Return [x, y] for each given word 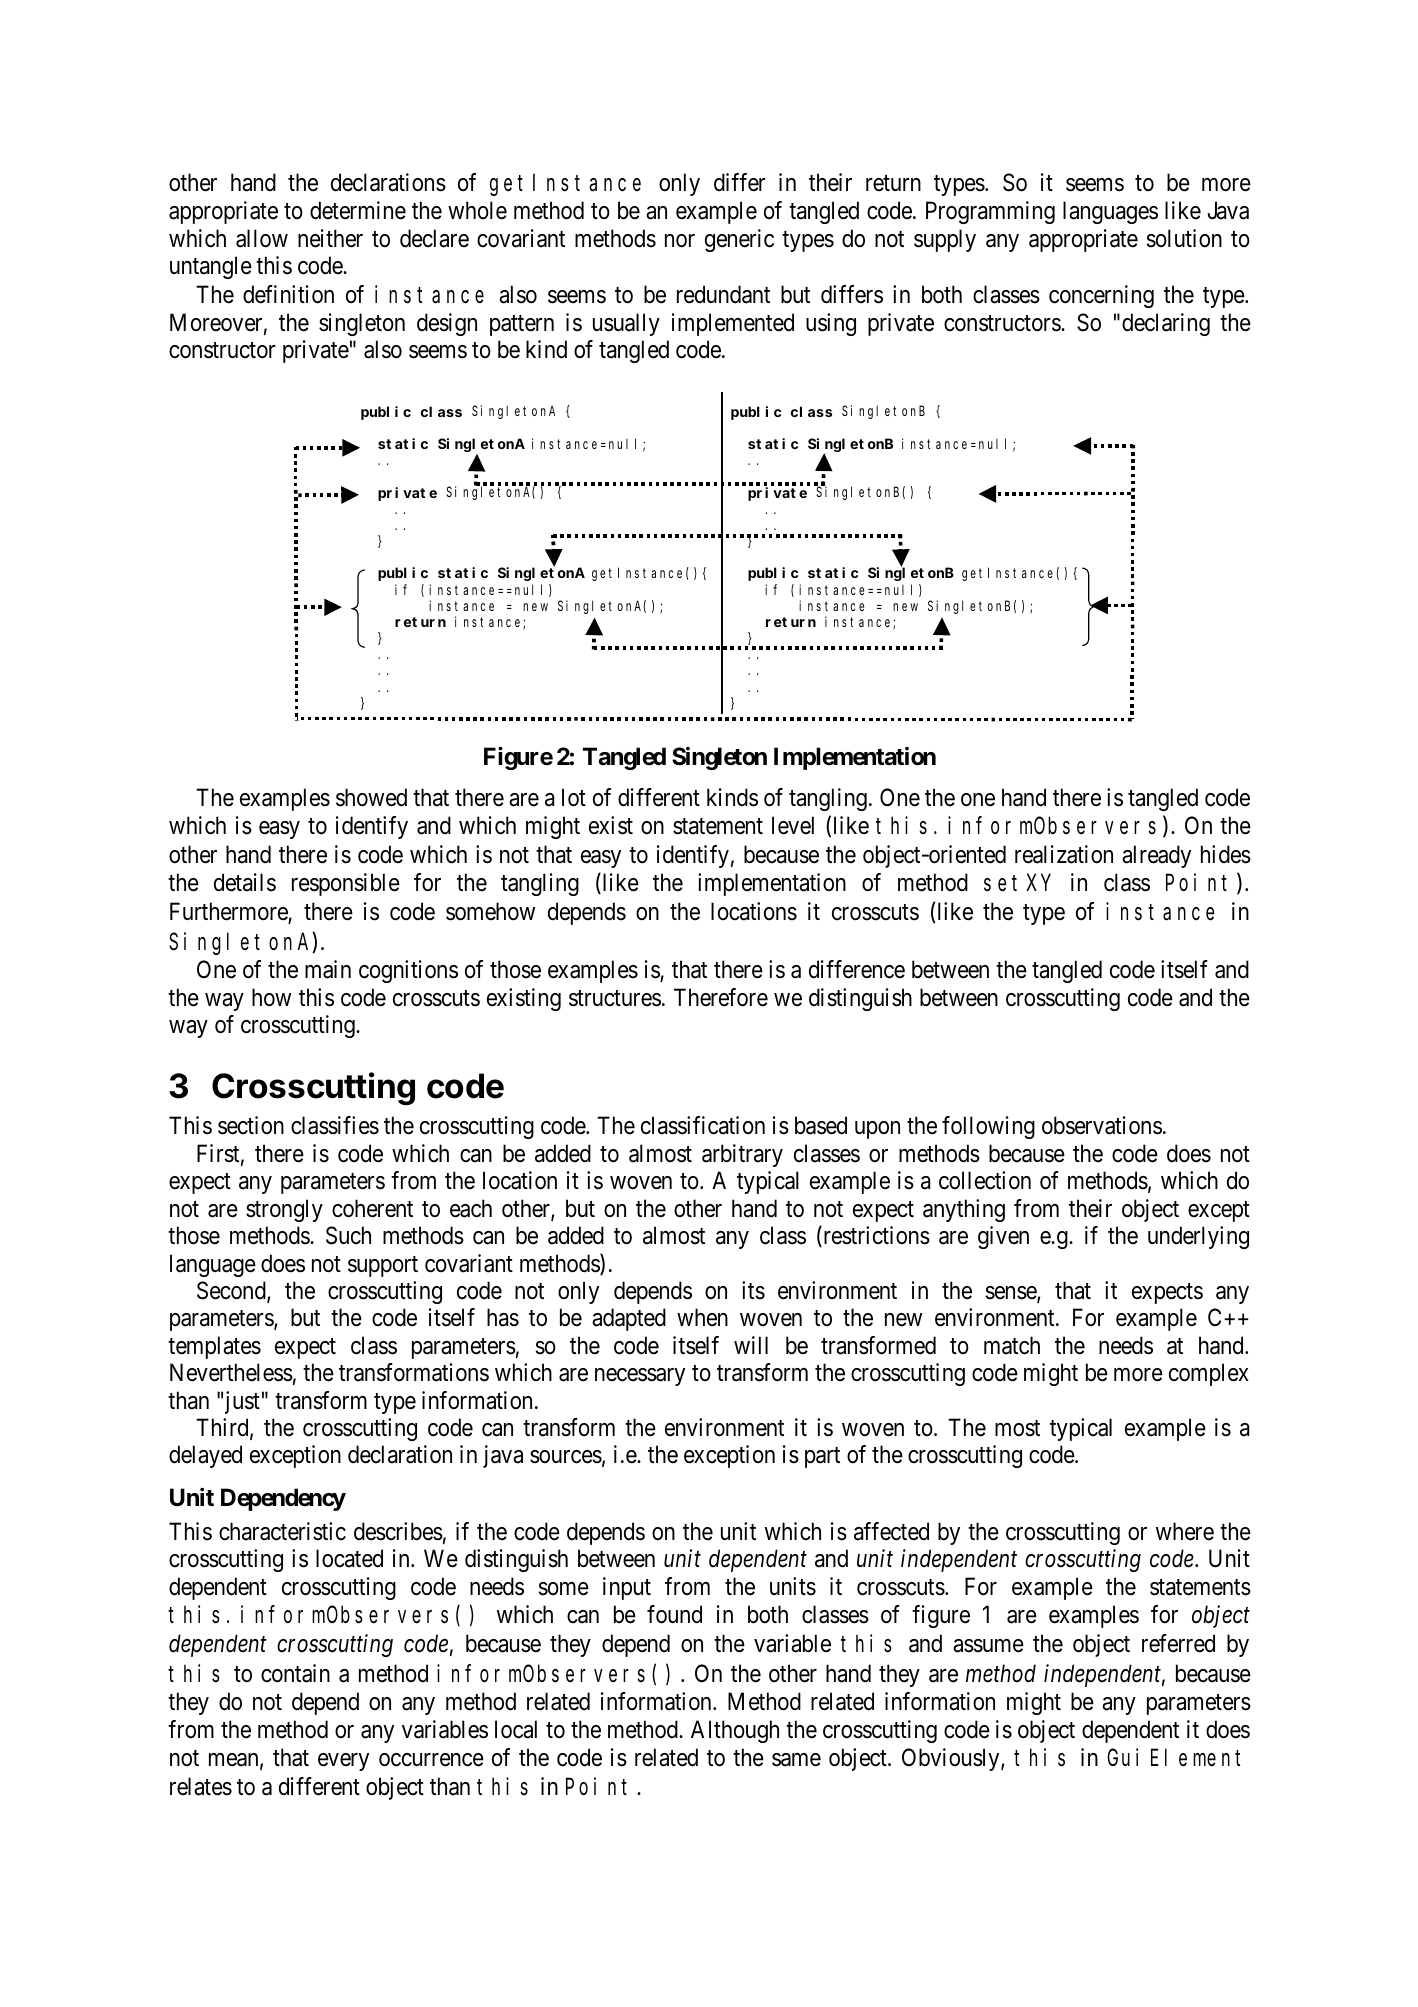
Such [348, 1235]
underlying [1198, 1237]
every [343, 1762]
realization [1064, 854]
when [702, 1317]
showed [371, 797]
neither [330, 238]
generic [739, 240]
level [793, 825]
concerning [1101, 296]
